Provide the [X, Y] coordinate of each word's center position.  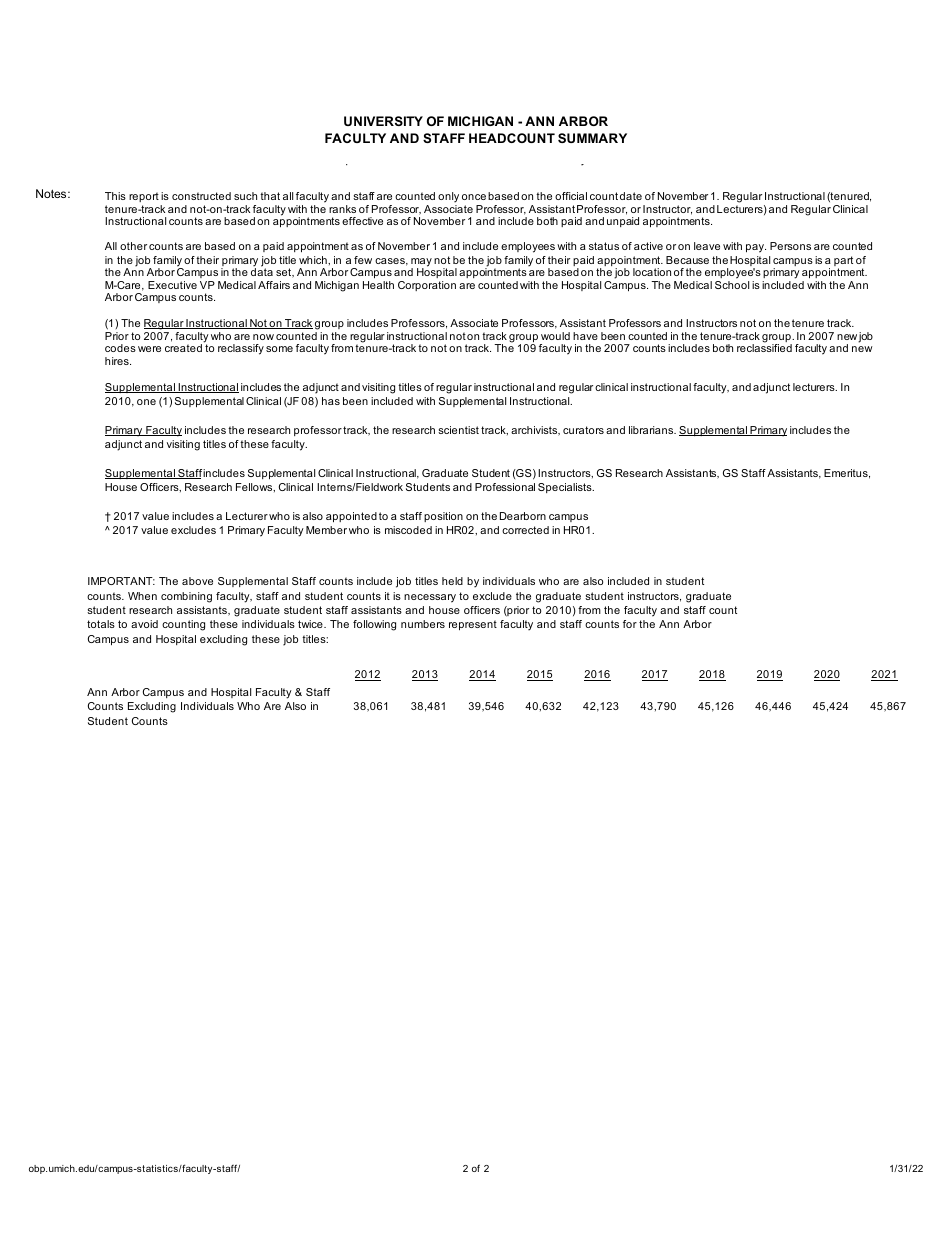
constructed [201, 196]
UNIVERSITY [383, 121]
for [630, 624]
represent [473, 625]
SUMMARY [592, 138]
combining [186, 597]
